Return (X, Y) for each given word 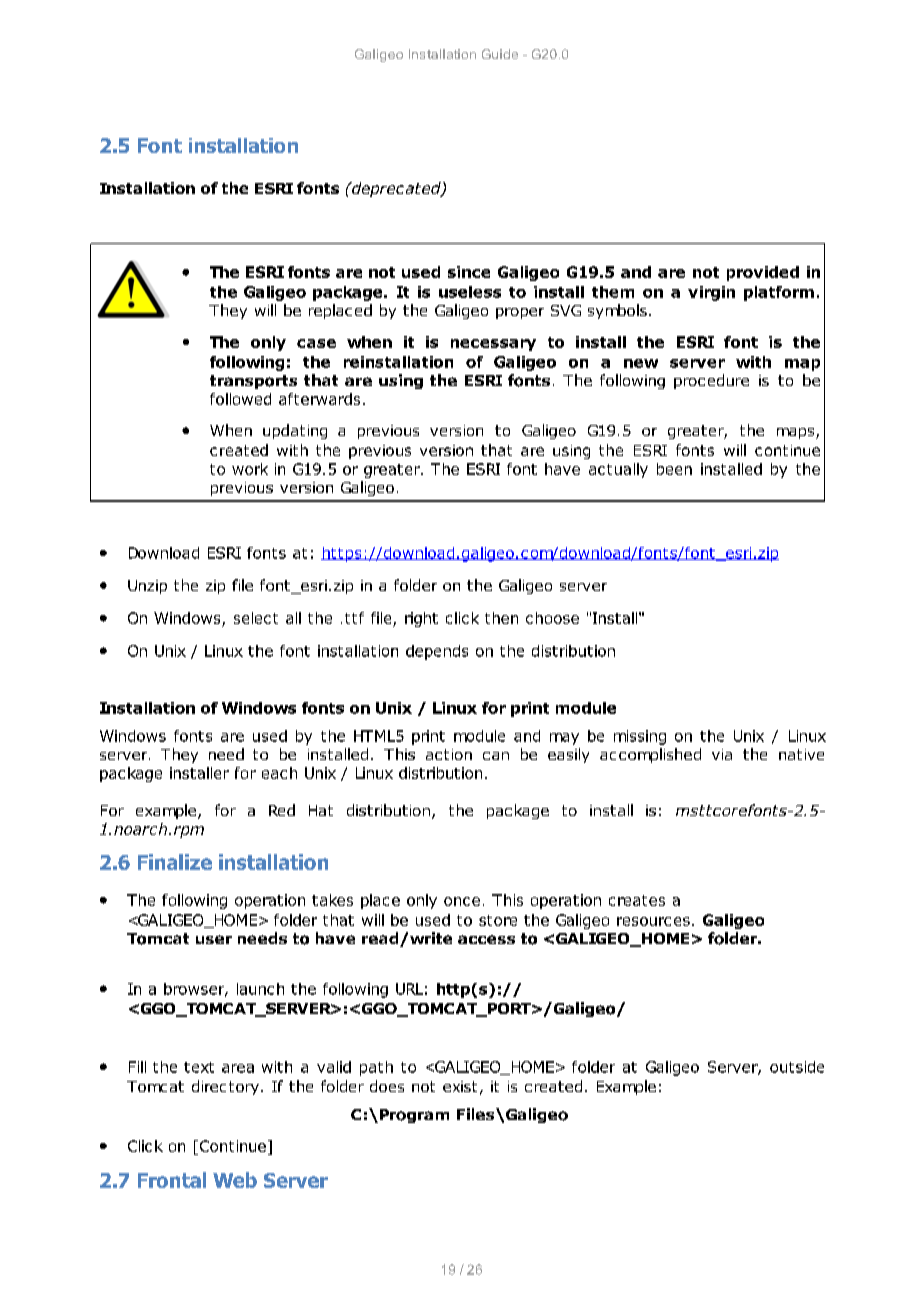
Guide (500, 54)
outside (797, 1067)
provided (763, 273)
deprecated (396, 189)
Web (235, 1180)
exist (460, 1086)
